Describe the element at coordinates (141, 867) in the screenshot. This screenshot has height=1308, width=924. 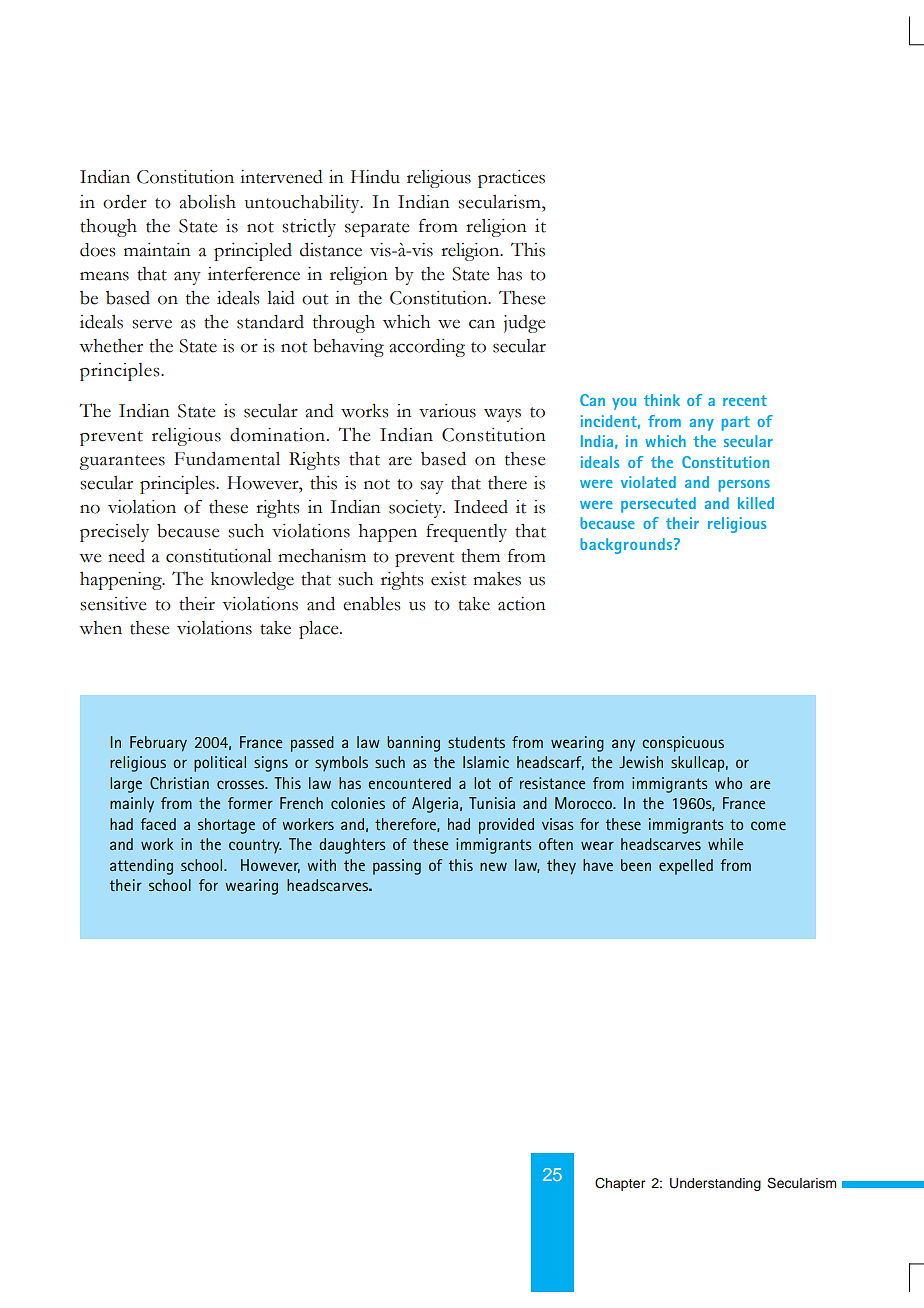
I see `attending` at that location.
